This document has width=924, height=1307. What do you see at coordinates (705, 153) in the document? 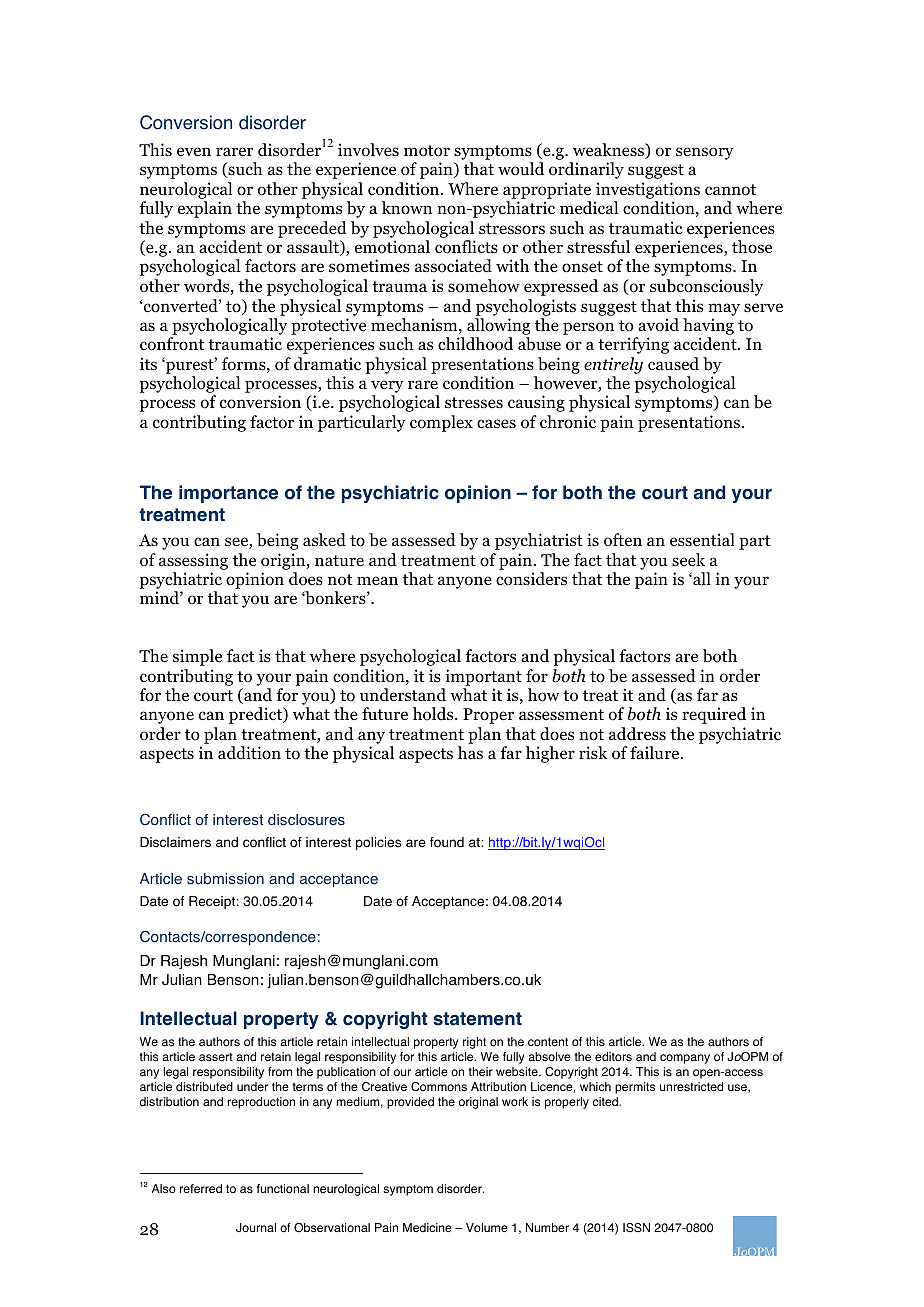
I see `sensory` at bounding box center [705, 153].
